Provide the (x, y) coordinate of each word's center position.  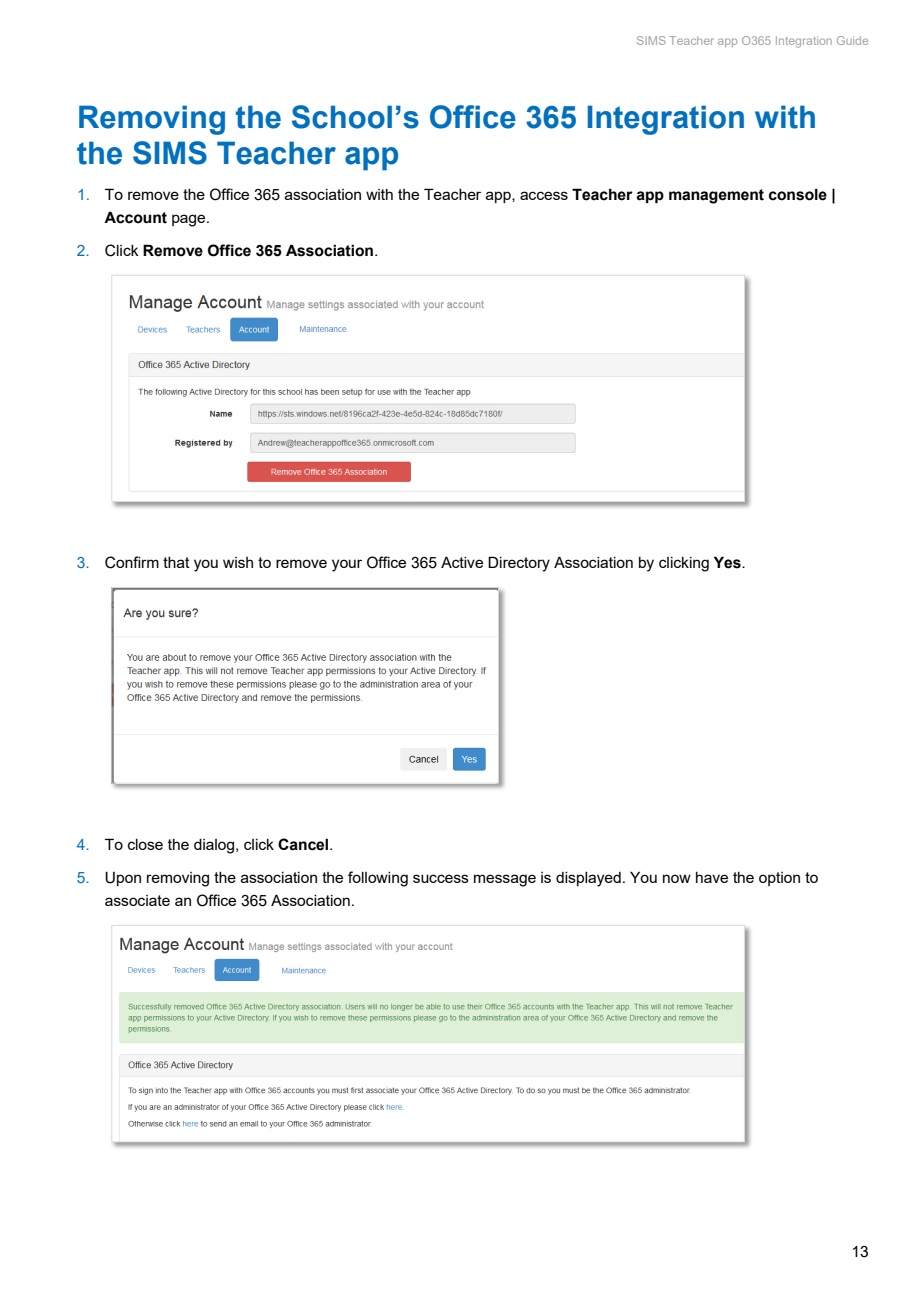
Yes (728, 562)
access (544, 195)
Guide (852, 40)
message (505, 880)
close (145, 844)
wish (238, 562)
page (190, 220)
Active (462, 562)
